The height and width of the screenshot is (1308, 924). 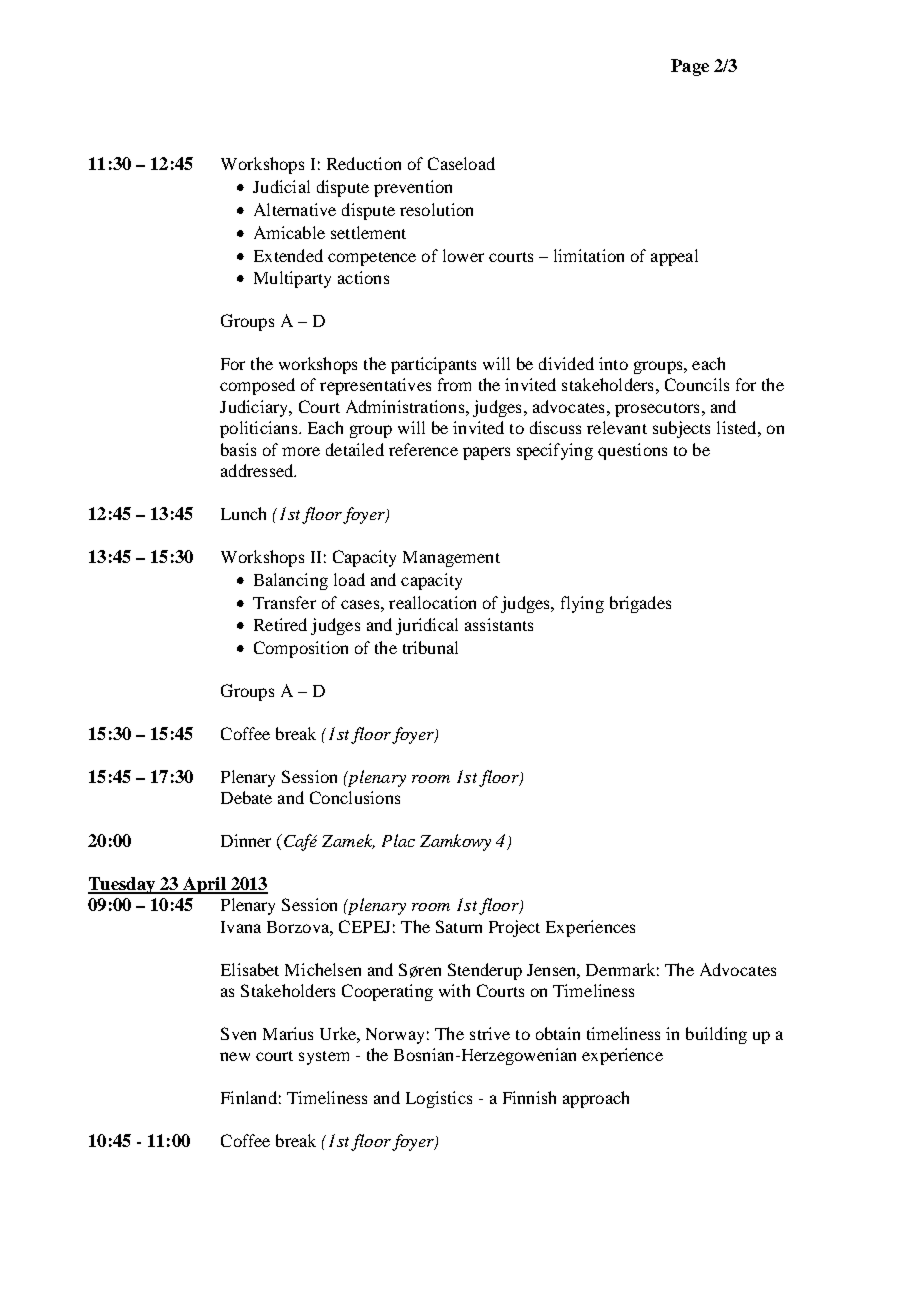 I want to click on new, so click(x=235, y=1056).
